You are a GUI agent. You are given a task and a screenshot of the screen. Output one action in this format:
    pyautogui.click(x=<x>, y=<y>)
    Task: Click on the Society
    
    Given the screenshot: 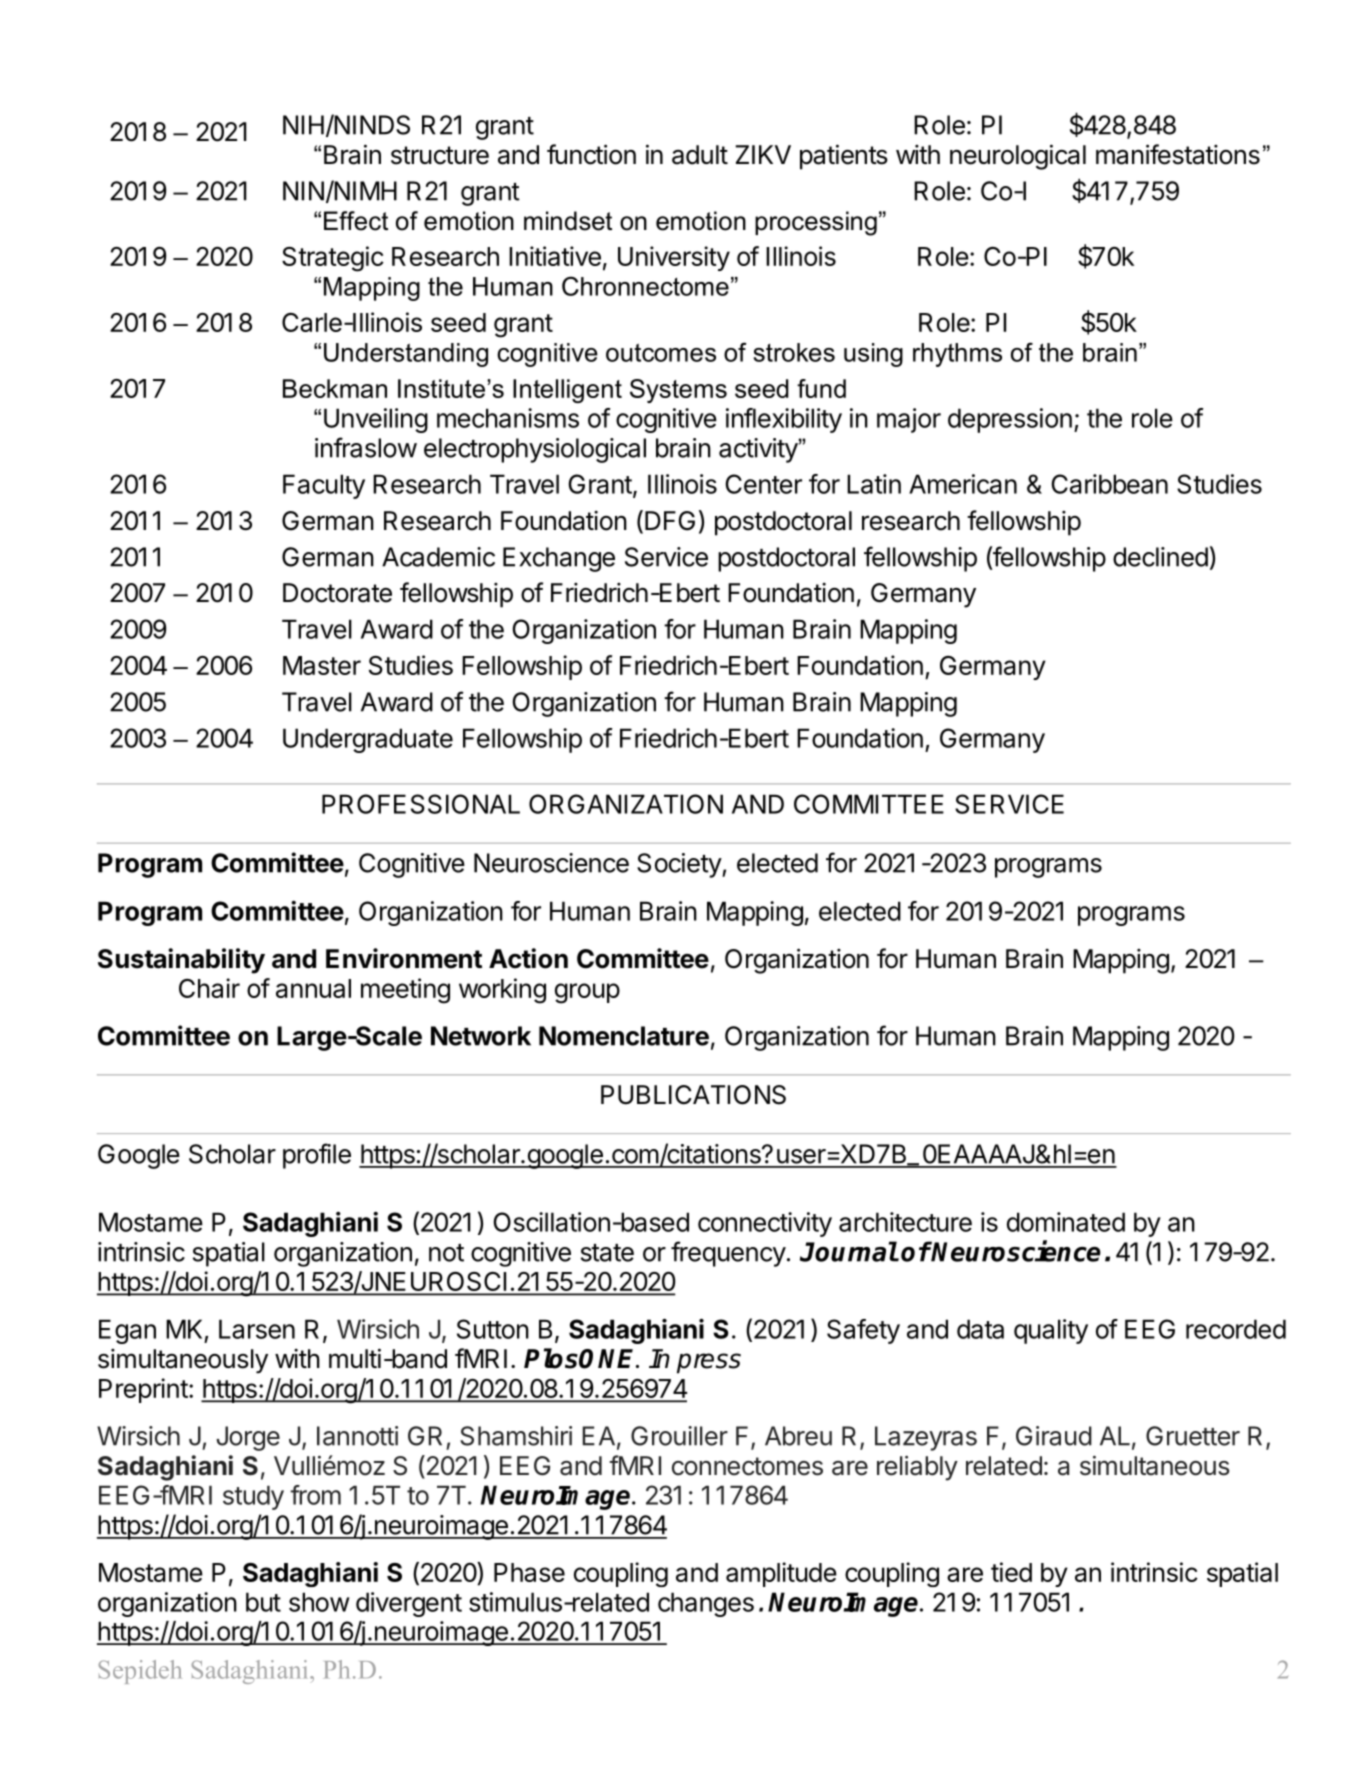 What is the action you would take?
    pyautogui.click(x=680, y=865)
